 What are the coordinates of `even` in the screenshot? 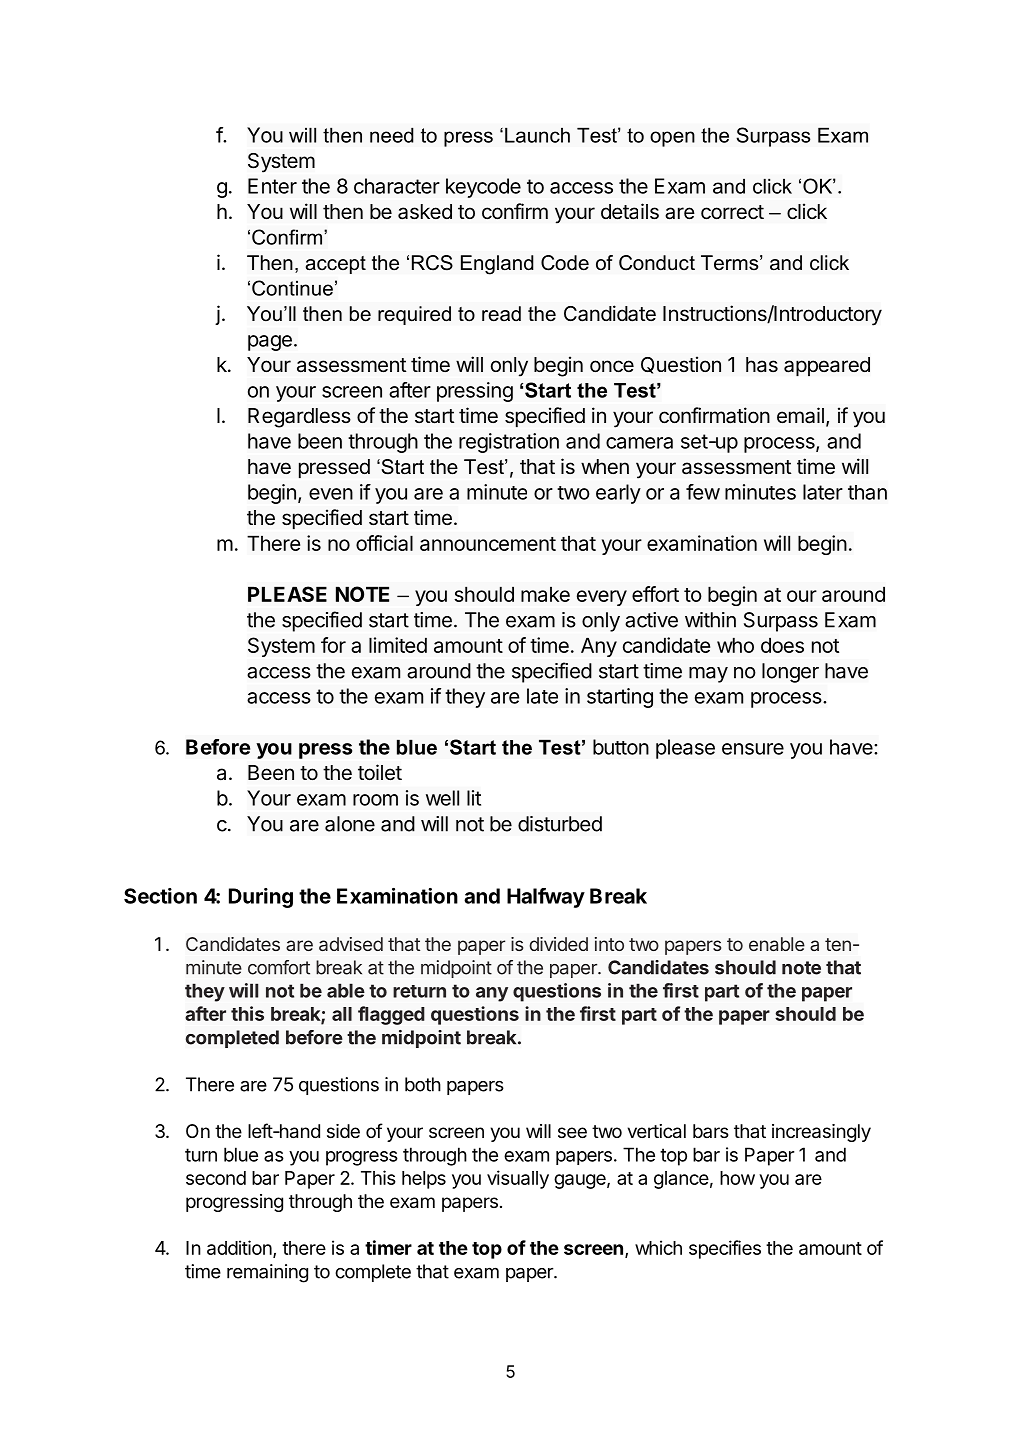 It's located at (331, 494).
